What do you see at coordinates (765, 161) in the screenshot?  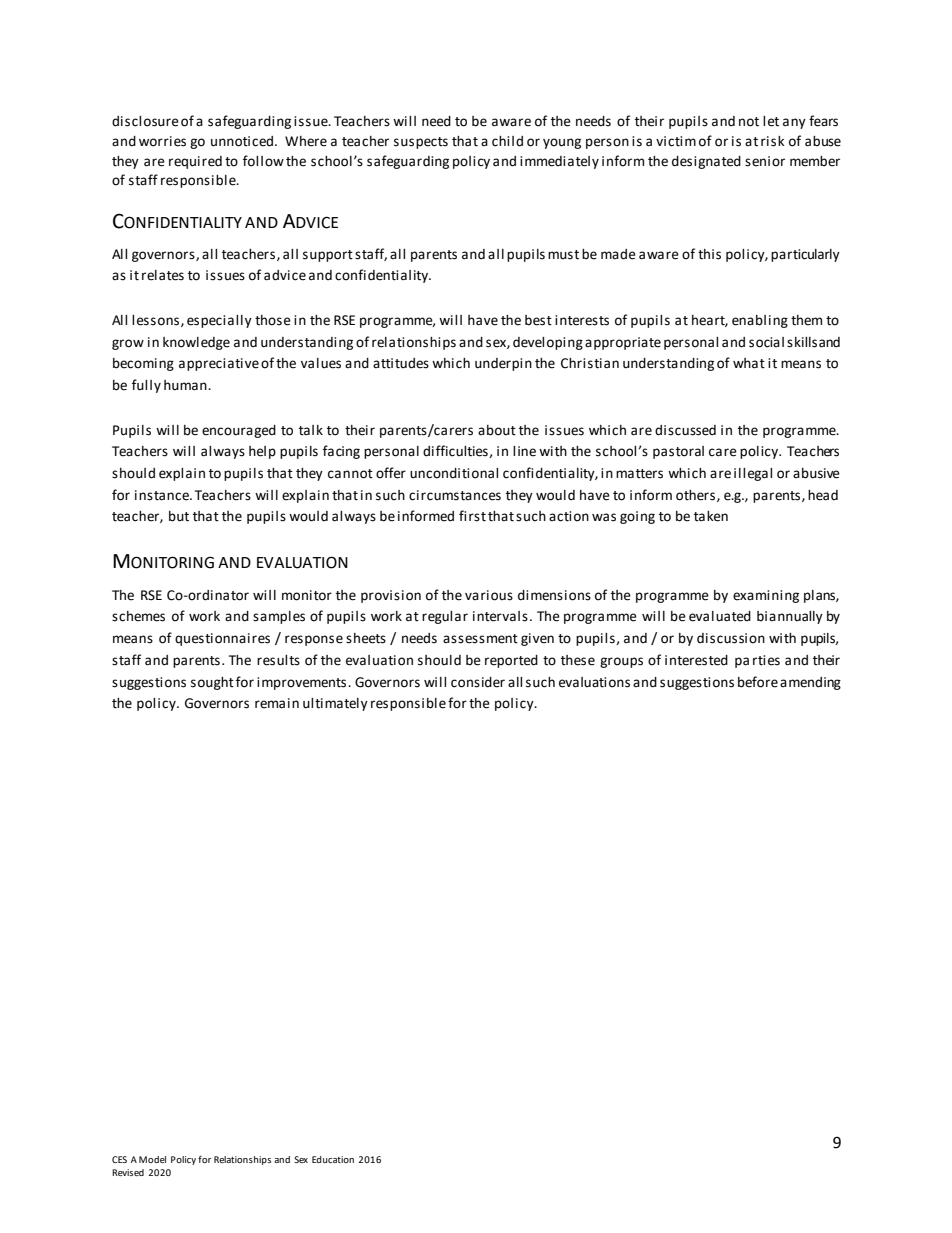 I see `senior` at bounding box center [765, 161].
